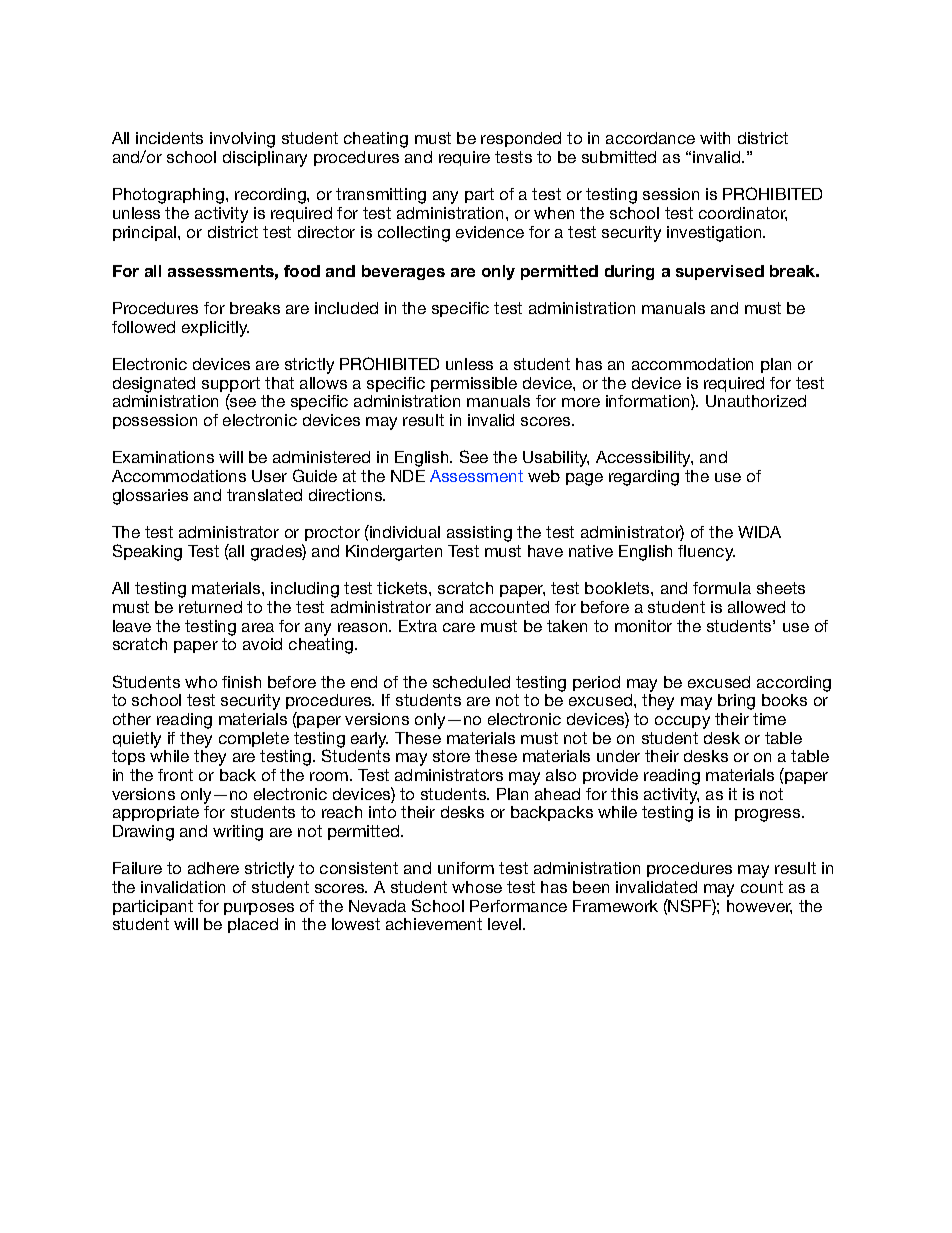 This screenshot has width=952, height=1233. Describe the element at coordinates (477, 887) in the screenshot. I see `whose` at that location.
